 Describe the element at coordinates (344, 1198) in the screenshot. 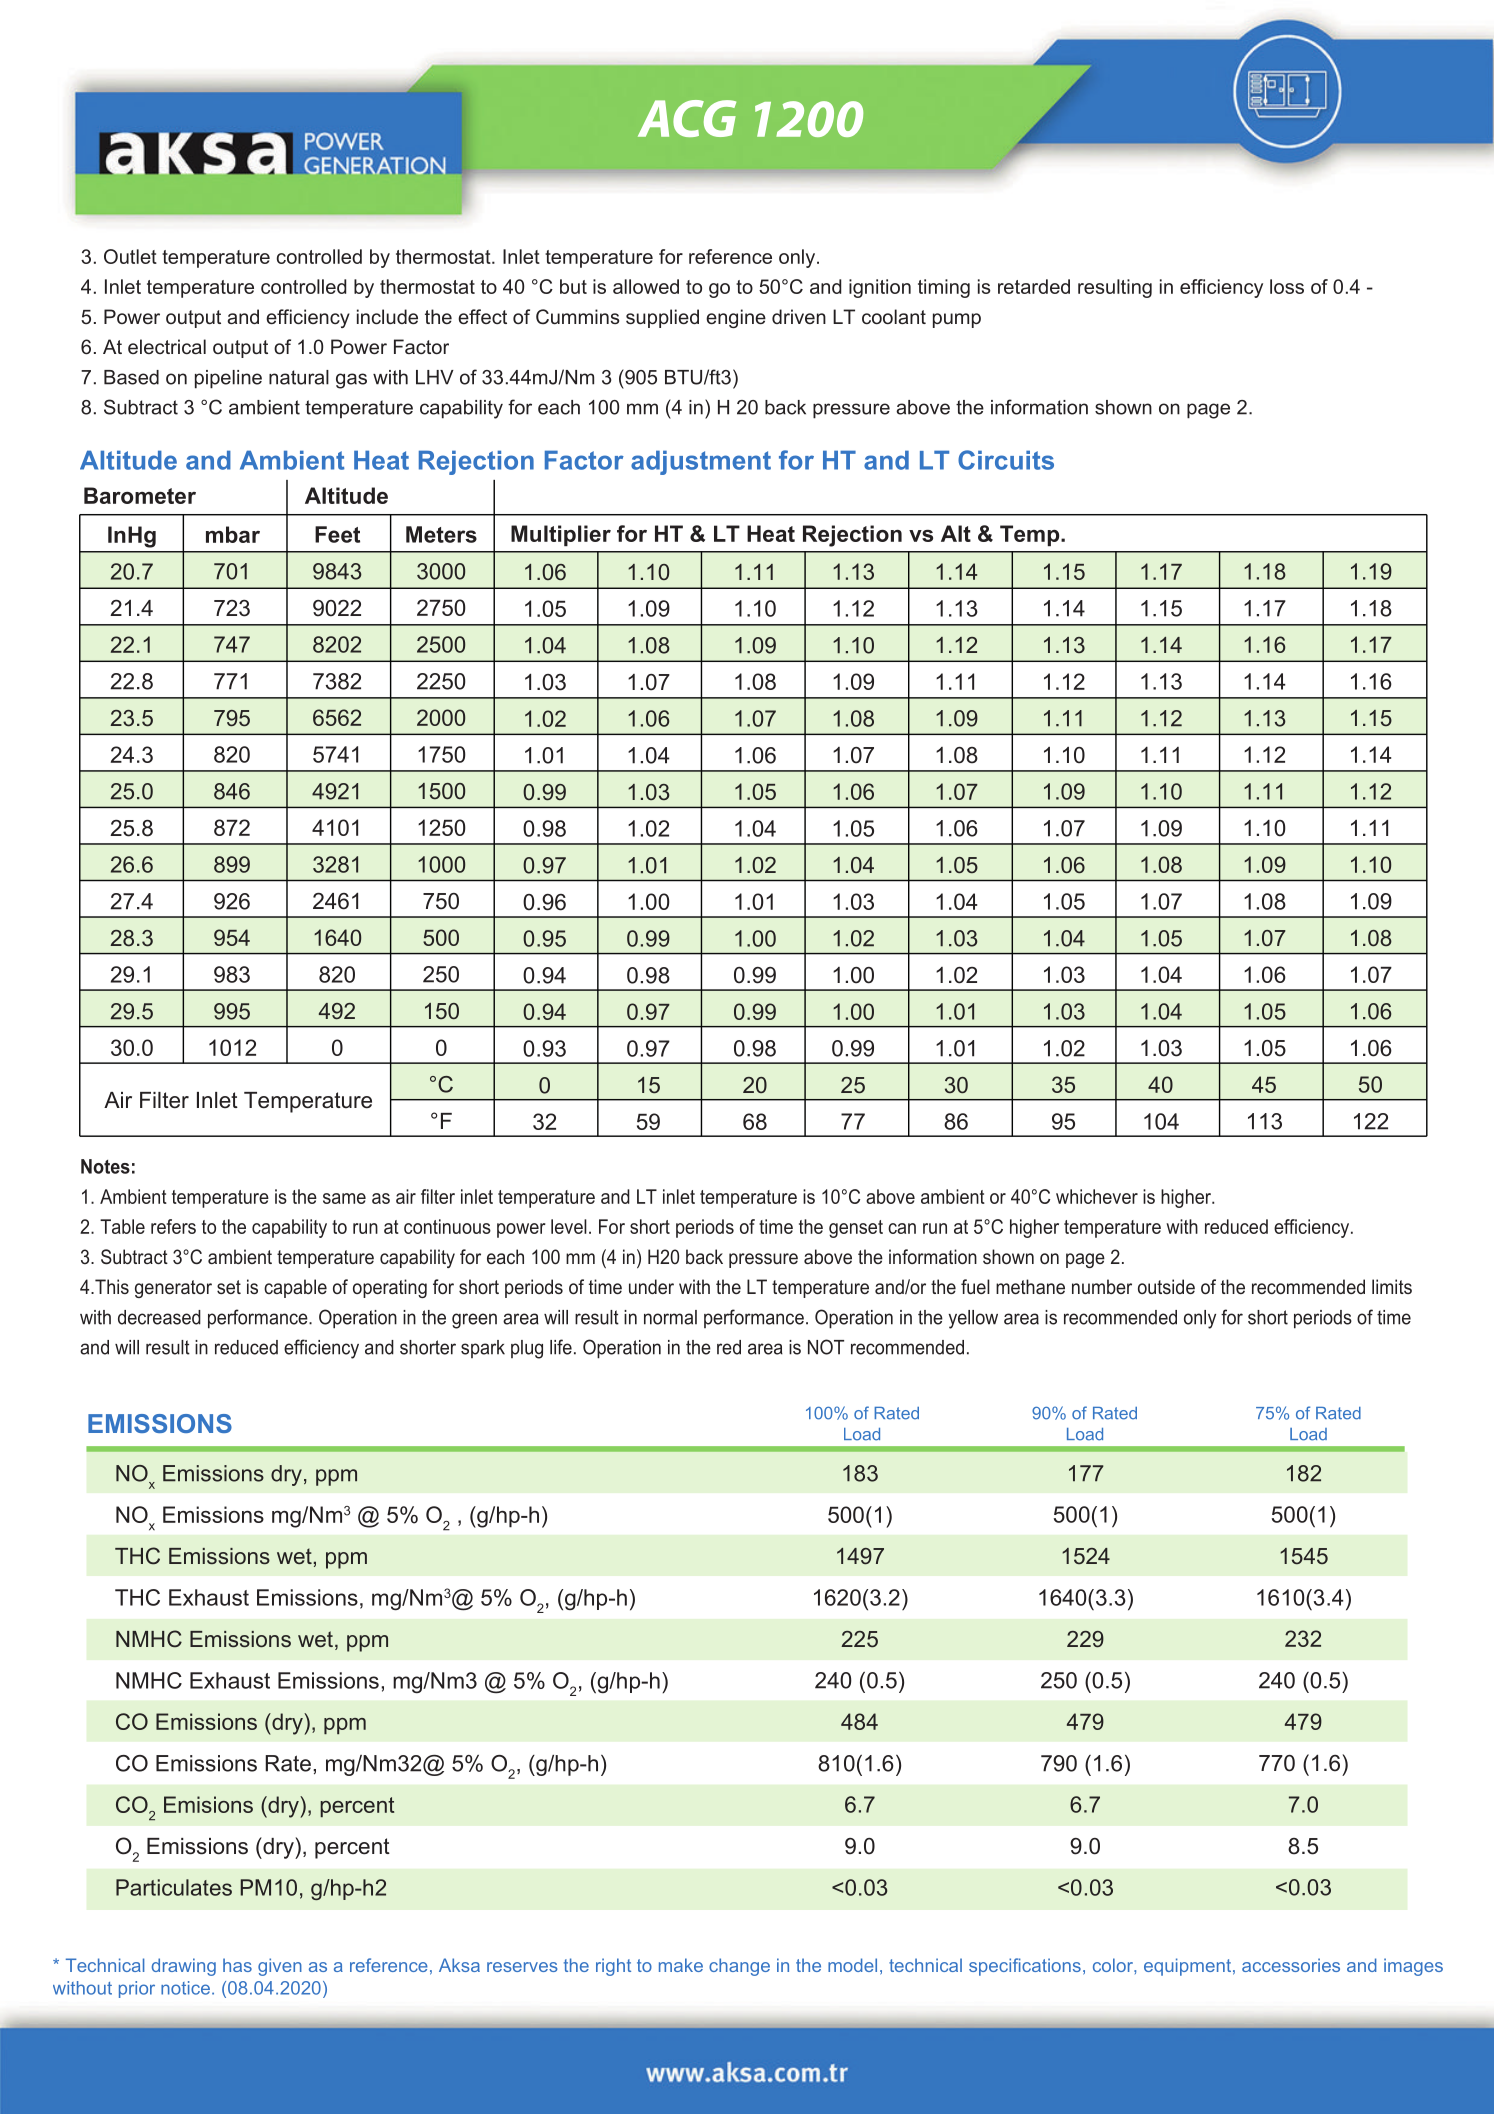

I see `same` at that location.
